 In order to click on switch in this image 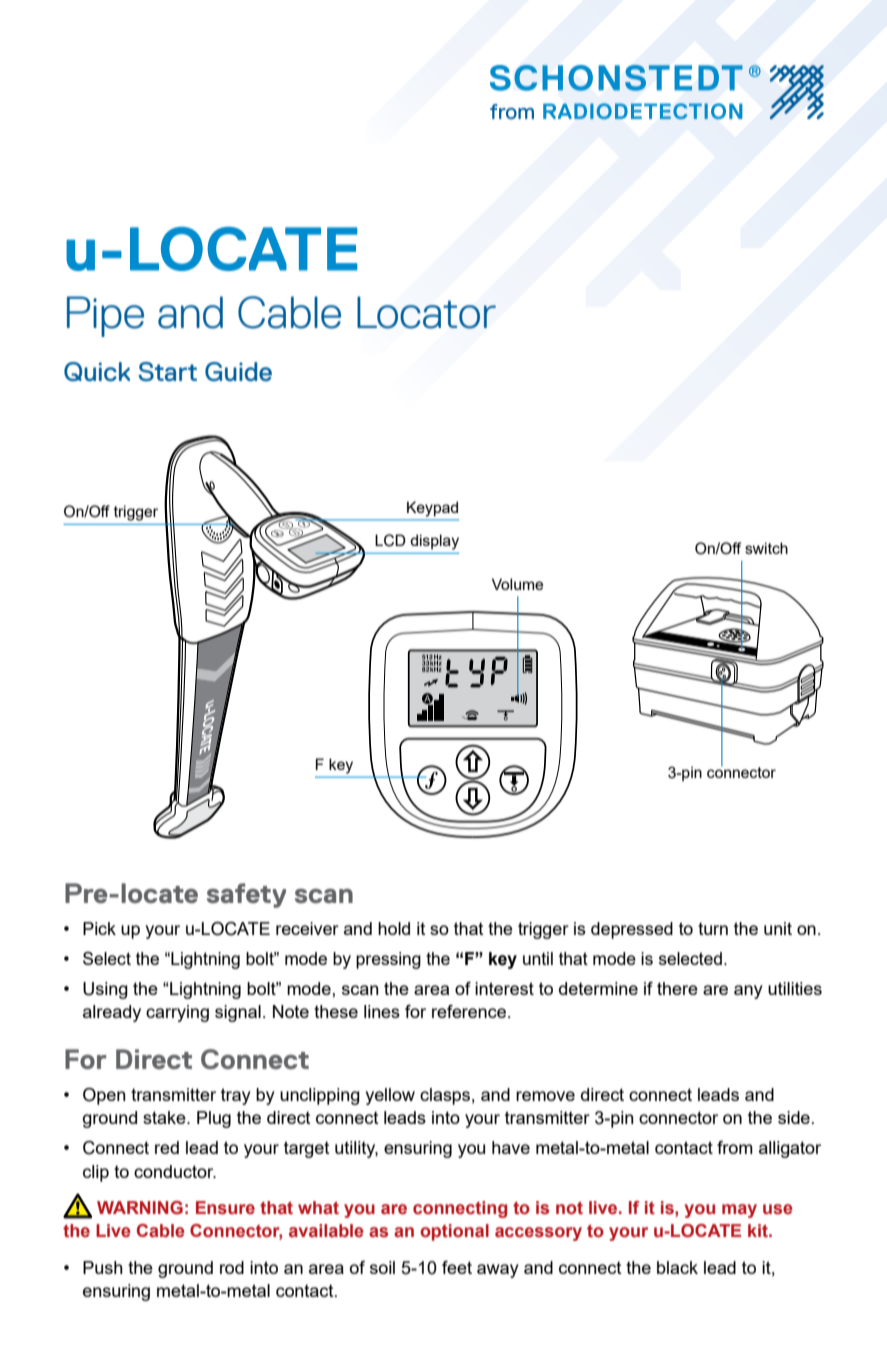, I will do `click(766, 548)`.
